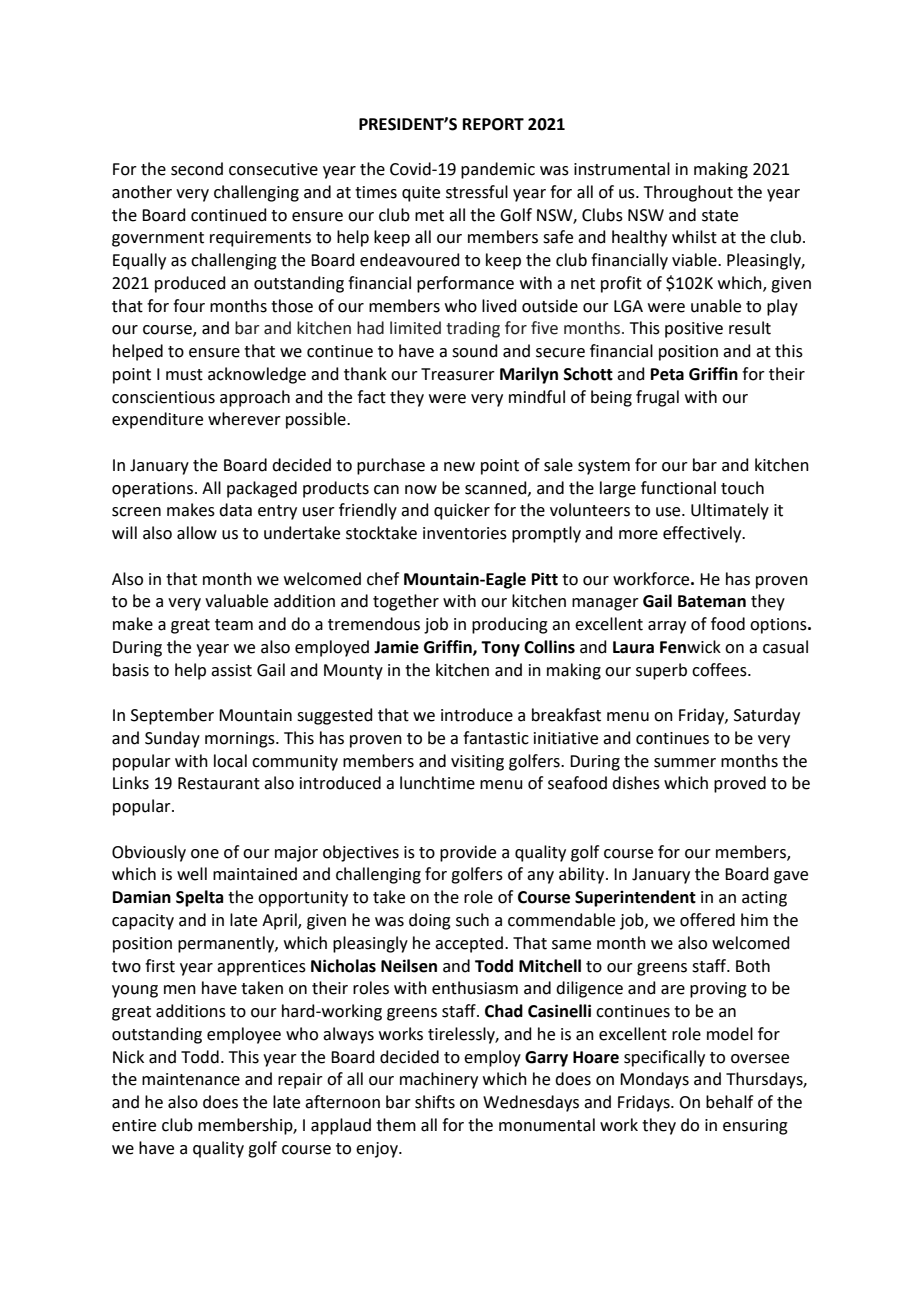 The height and width of the screenshot is (1308, 924). Describe the element at coordinates (465, 533) in the screenshot. I see `inventories` at that location.
